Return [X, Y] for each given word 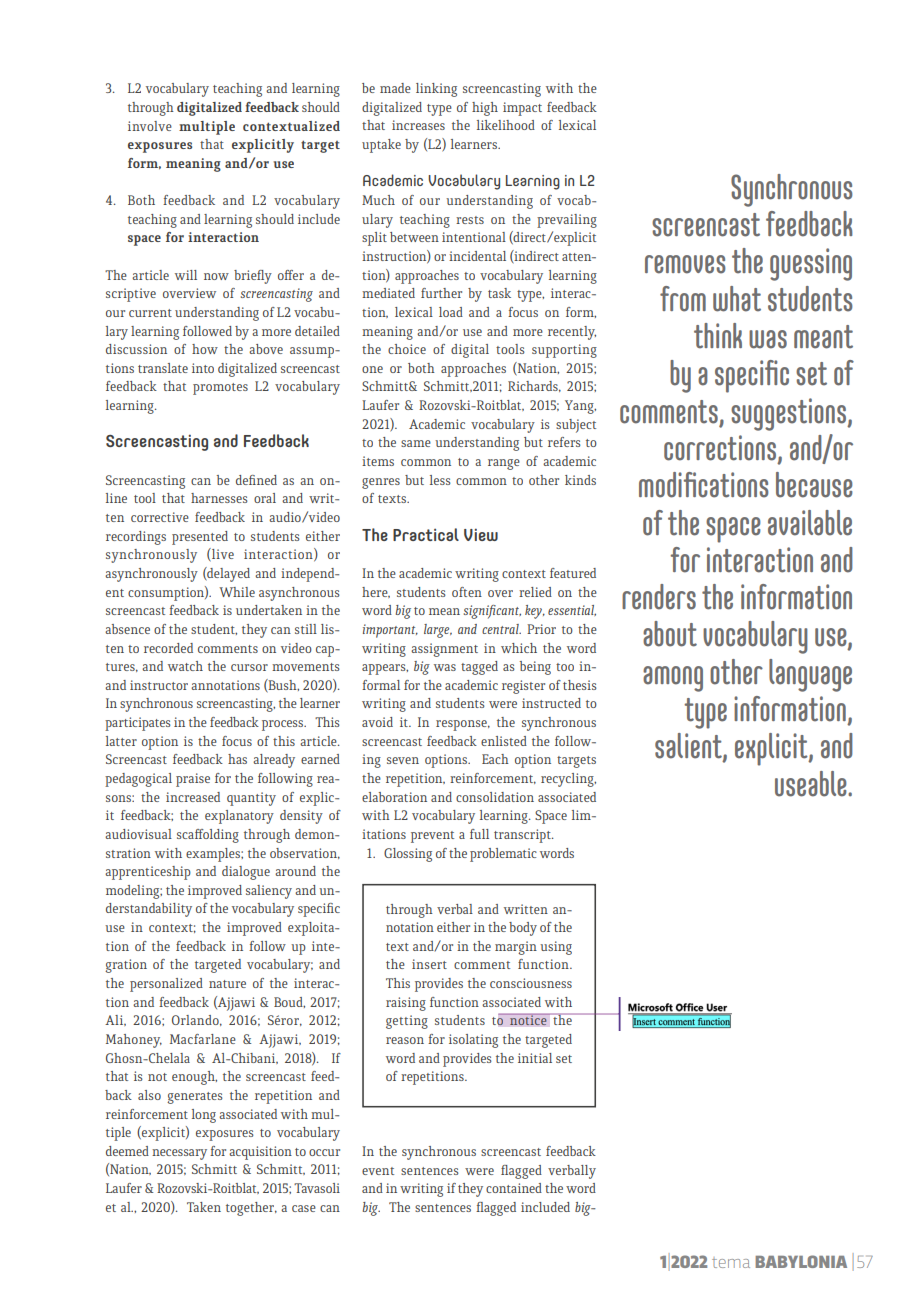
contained [514, 1188]
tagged [479, 668]
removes [685, 264]
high [485, 109]
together [251, 1209]
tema [731, 1263]
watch [185, 666]
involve [150, 126]
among [673, 679]
